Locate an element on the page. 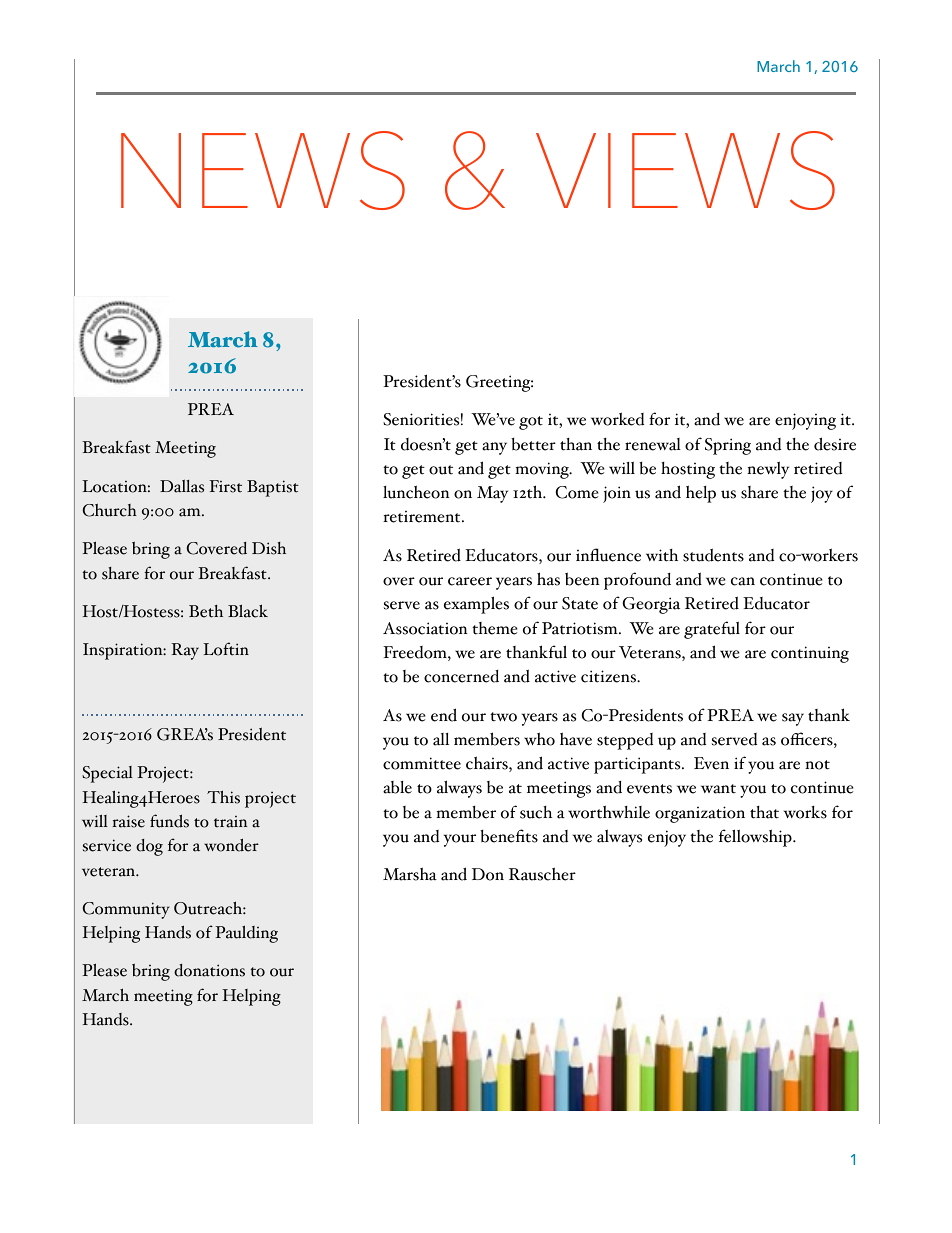 The width and height of the document is (952, 1233). concerned is located at coordinates (461, 676).
